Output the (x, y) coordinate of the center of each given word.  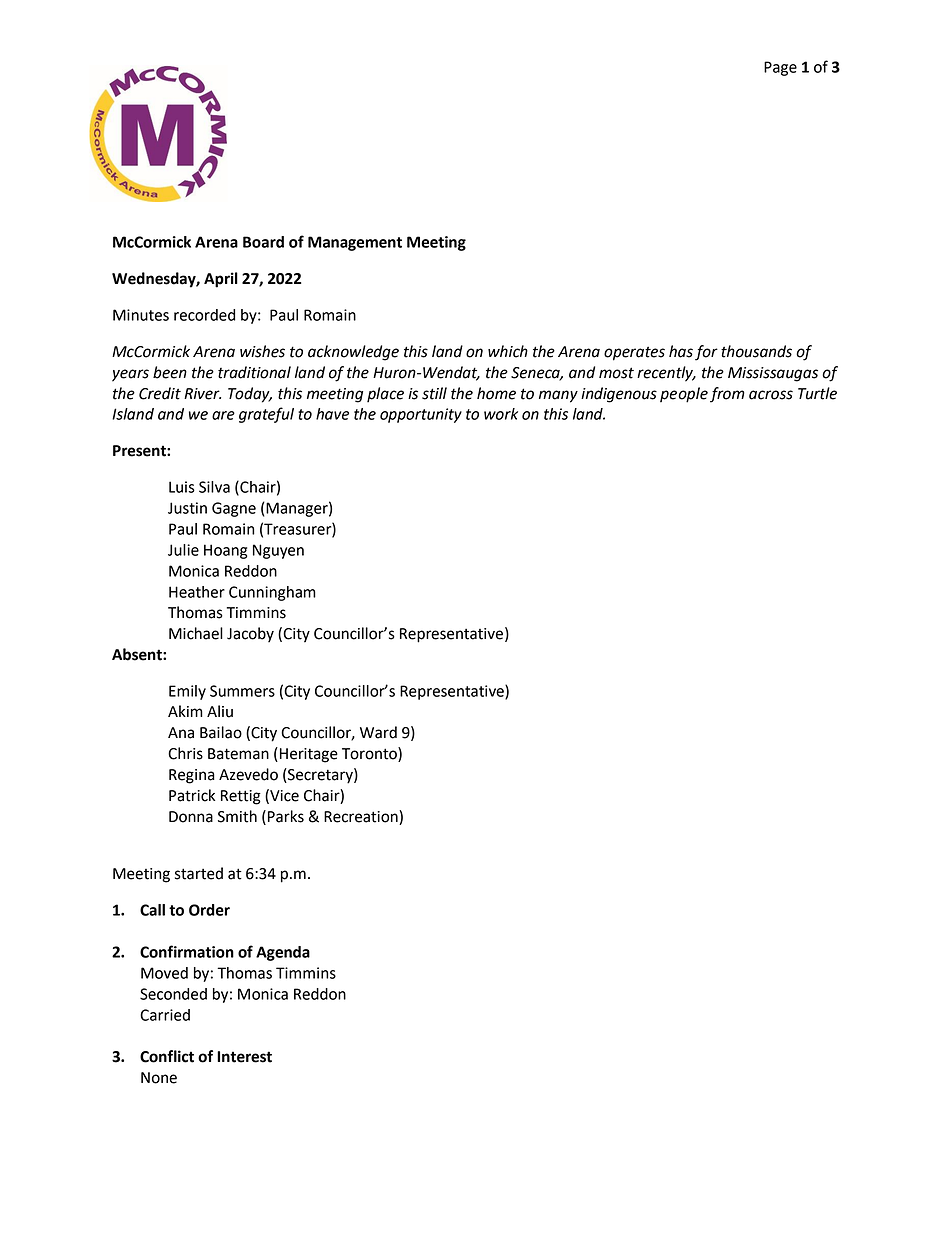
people (684, 395)
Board (263, 242)
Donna (191, 817)
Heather (197, 592)
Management (355, 243)
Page (780, 68)
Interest (244, 1057)
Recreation (362, 816)
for (706, 353)
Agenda (283, 953)
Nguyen (278, 551)
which (508, 351)
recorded (204, 315)
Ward (378, 732)
